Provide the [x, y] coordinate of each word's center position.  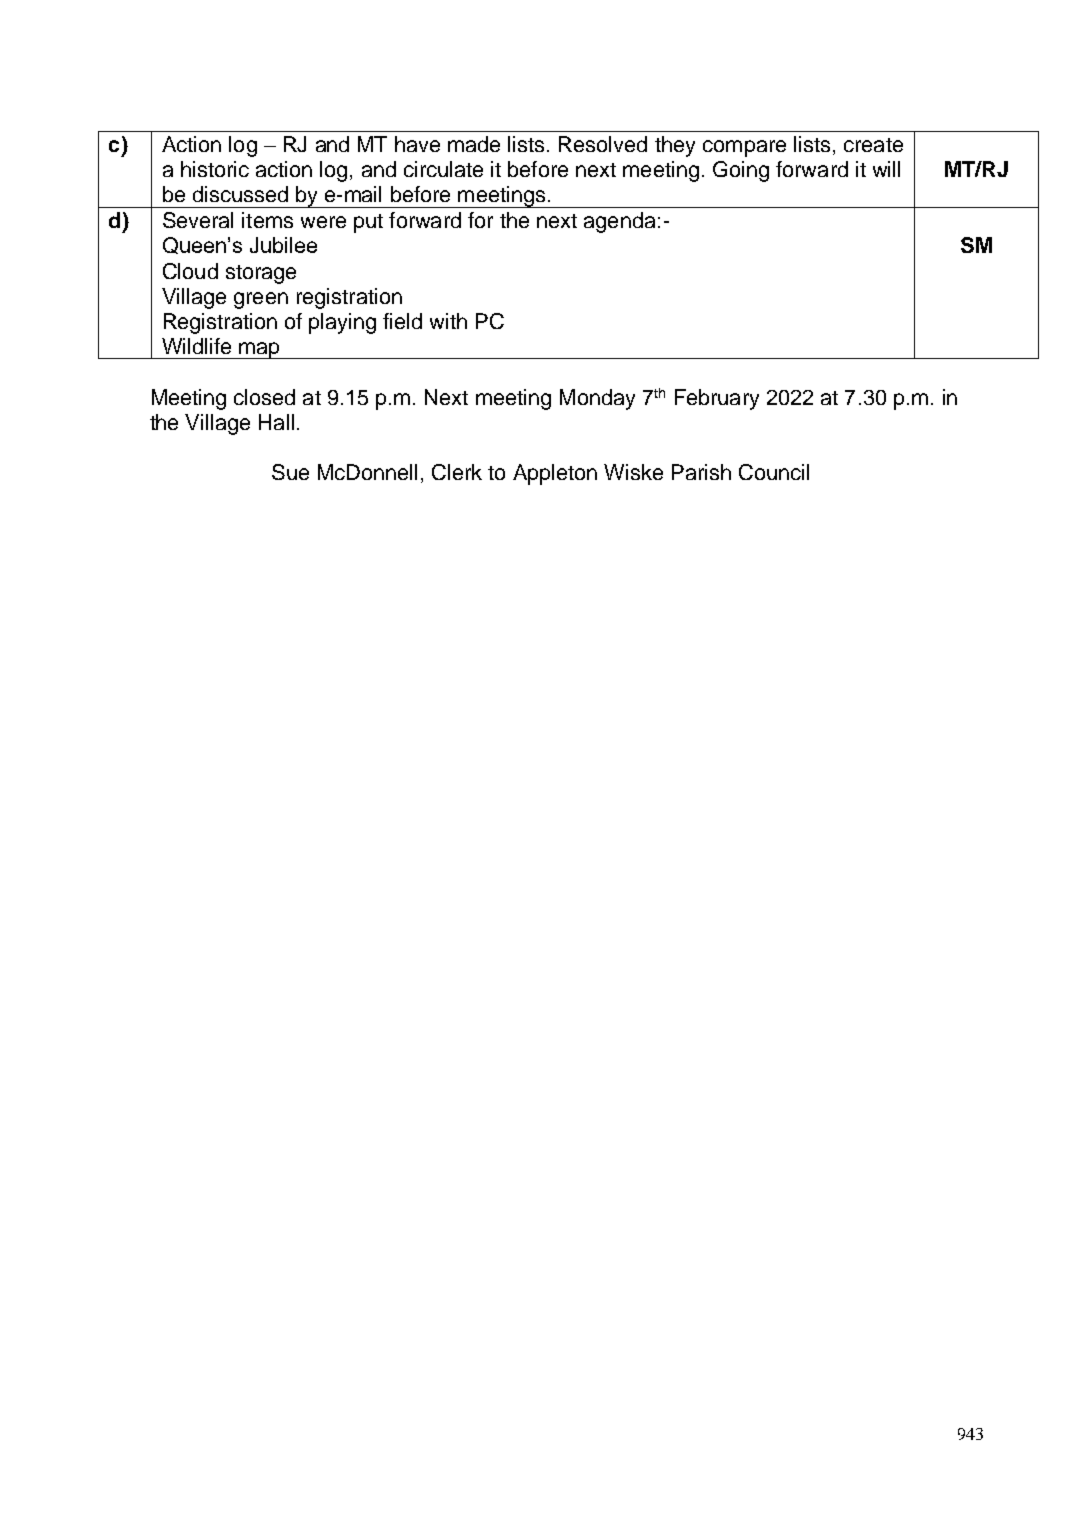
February [717, 399]
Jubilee [283, 245]
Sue [290, 472]
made [474, 144]
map [259, 350]
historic [215, 169]
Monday [597, 399]
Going [741, 171]
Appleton [555, 474]
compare [744, 148]
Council [774, 472]
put [368, 223]
